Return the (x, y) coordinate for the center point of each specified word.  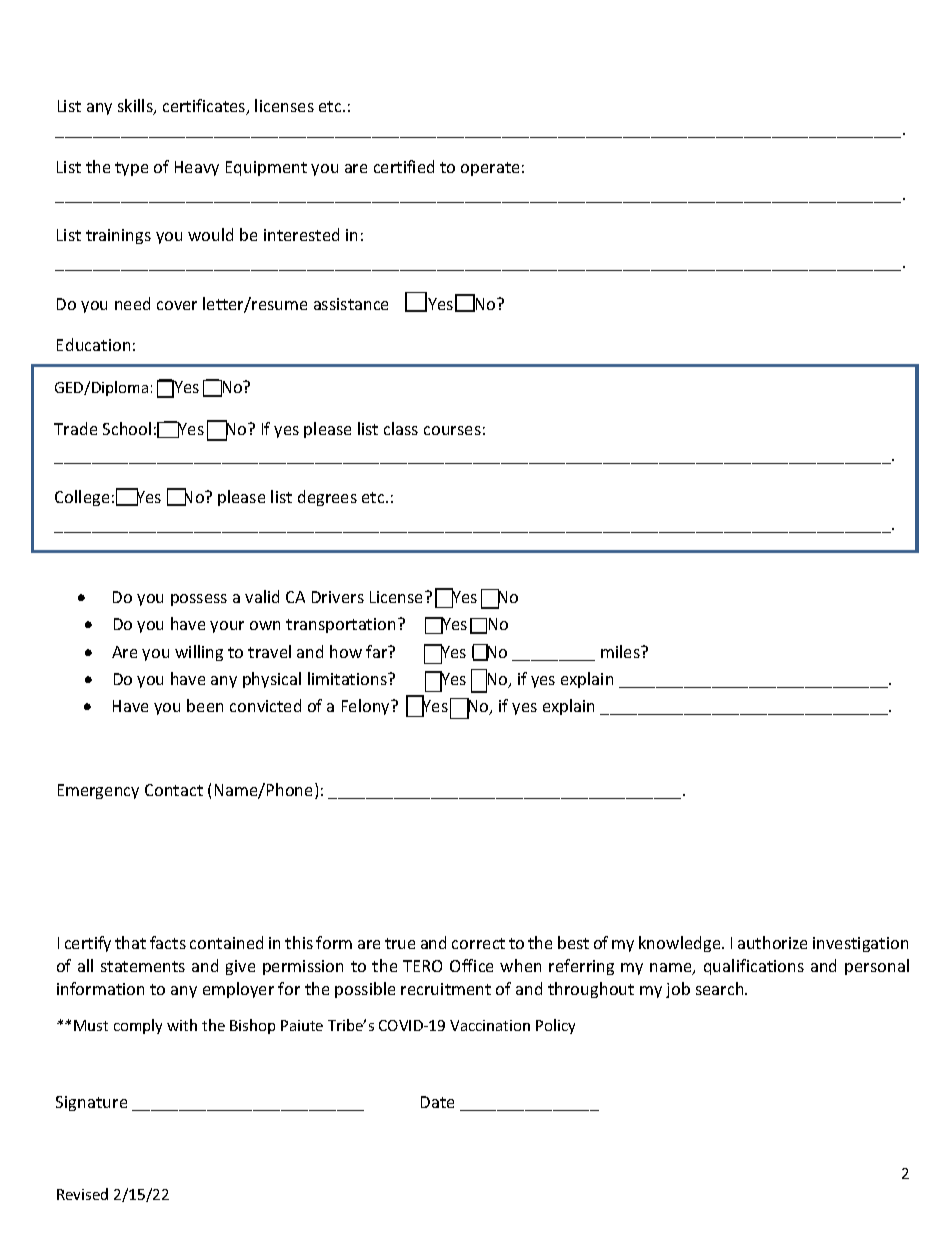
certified (404, 166)
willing (199, 653)
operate (490, 169)
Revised (82, 1194)
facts (168, 942)
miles (621, 651)
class (401, 428)
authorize (772, 942)
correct (478, 943)
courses (452, 430)
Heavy (197, 168)
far (378, 651)
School (127, 428)
